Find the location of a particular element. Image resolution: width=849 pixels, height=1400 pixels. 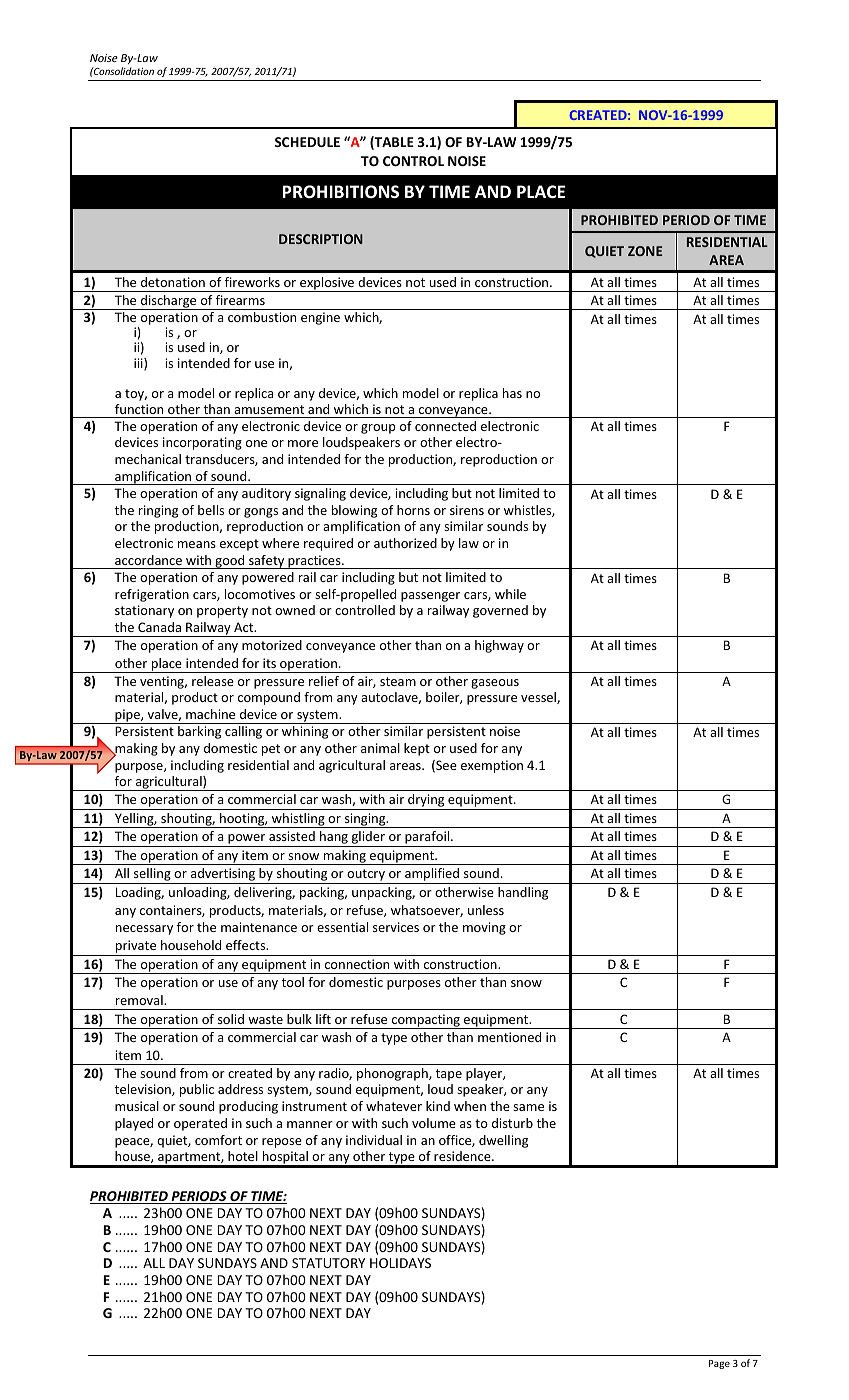

means is located at coordinates (197, 544).
